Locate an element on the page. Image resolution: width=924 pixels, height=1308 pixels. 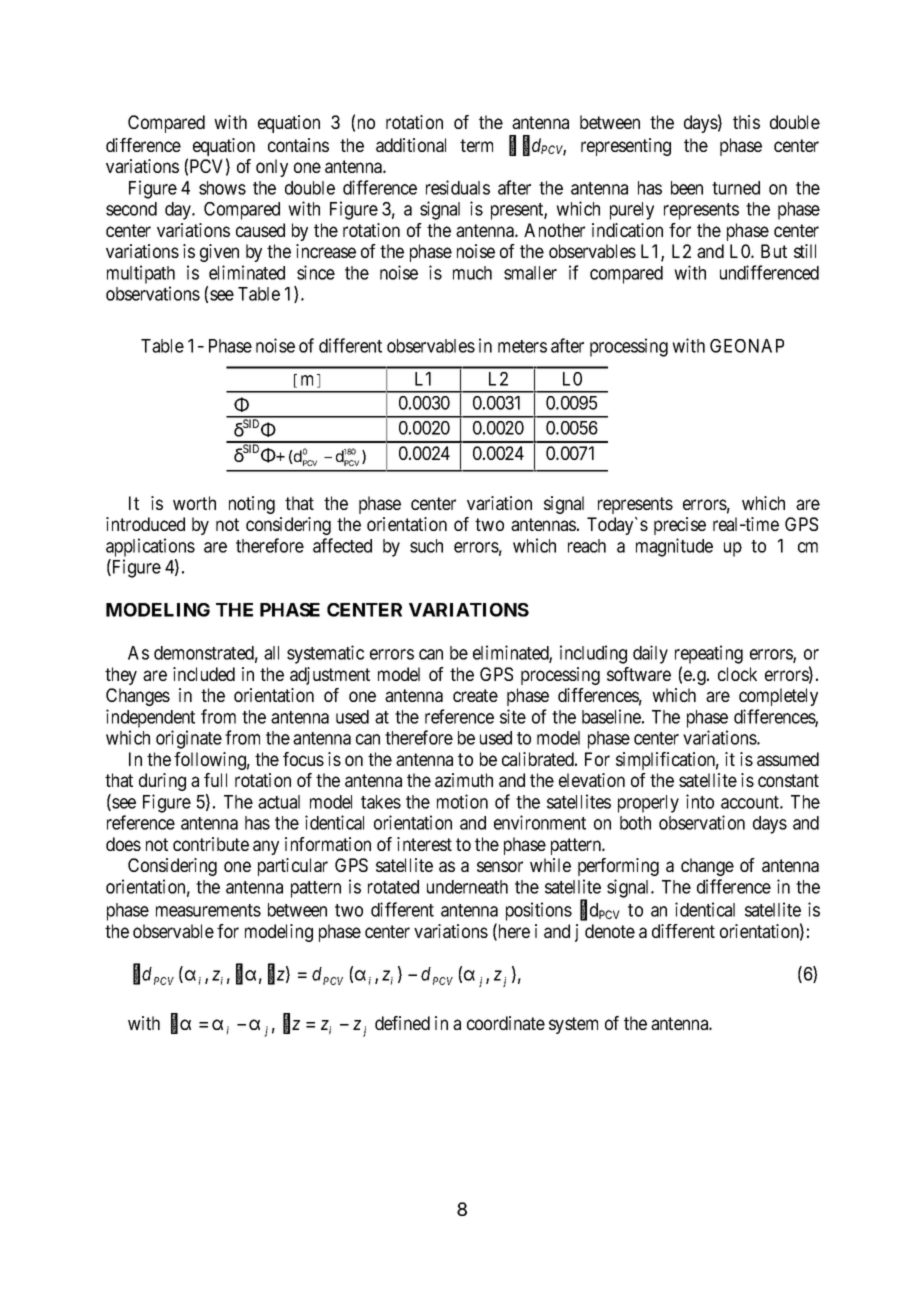
measurements is located at coordinates (208, 910).
